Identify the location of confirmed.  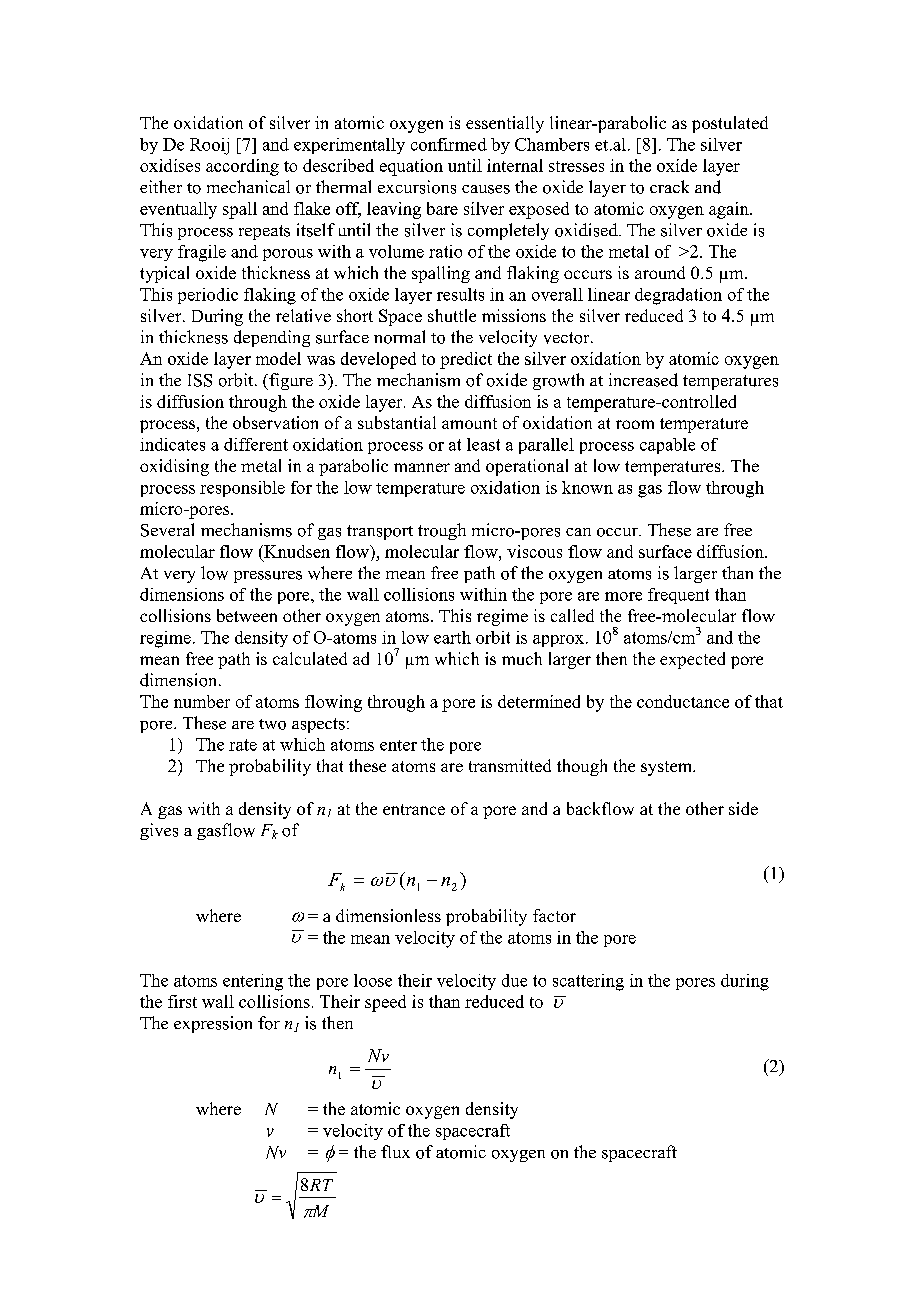
(449, 144).
